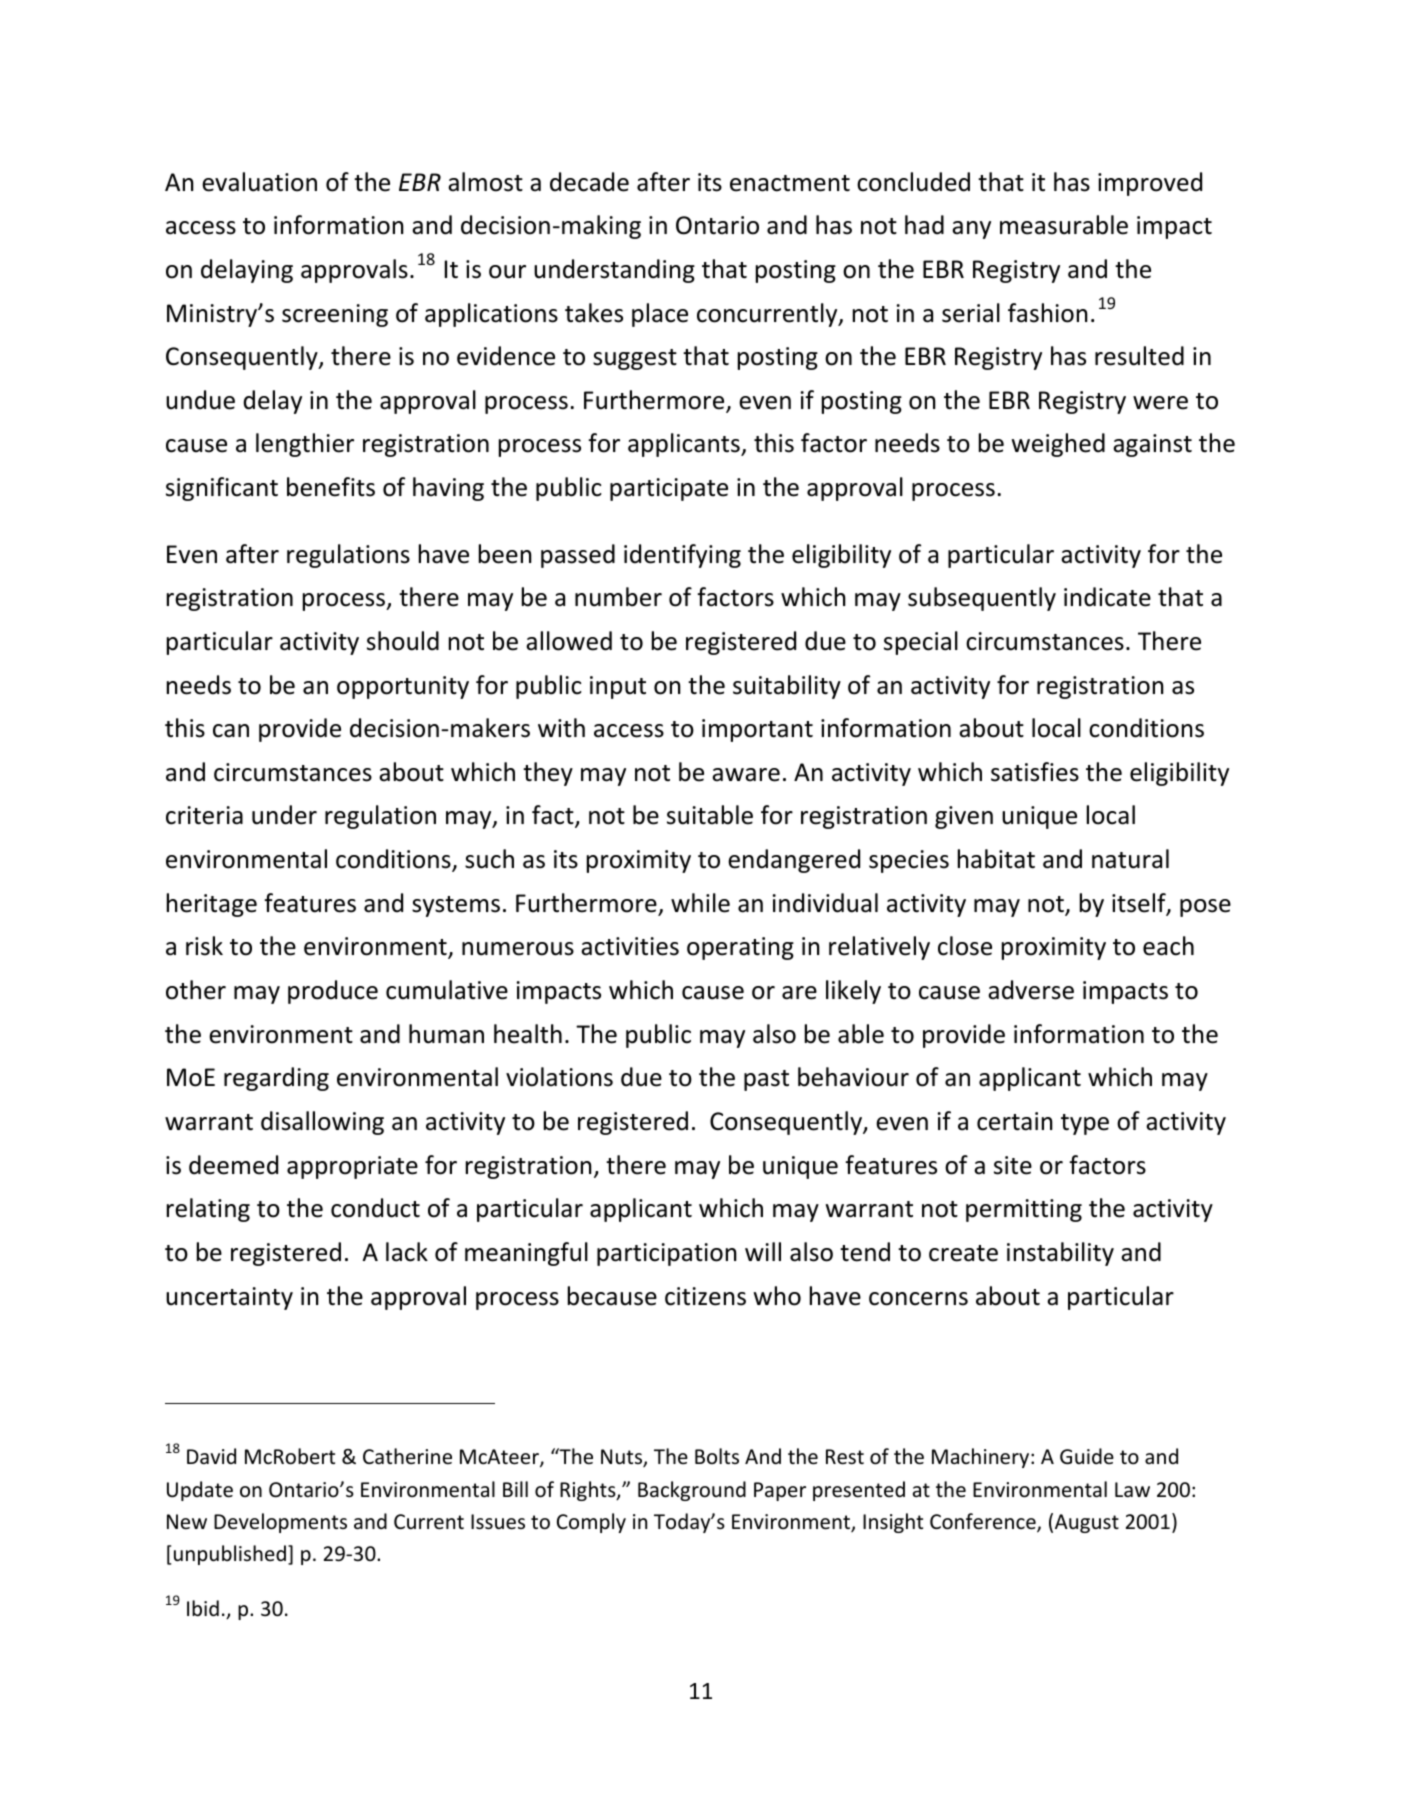 The width and height of the screenshot is (1402, 1815). What do you see at coordinates (1085, 1124) in the screenshot?
I see `type` at bounding box center [1085, 1124].
